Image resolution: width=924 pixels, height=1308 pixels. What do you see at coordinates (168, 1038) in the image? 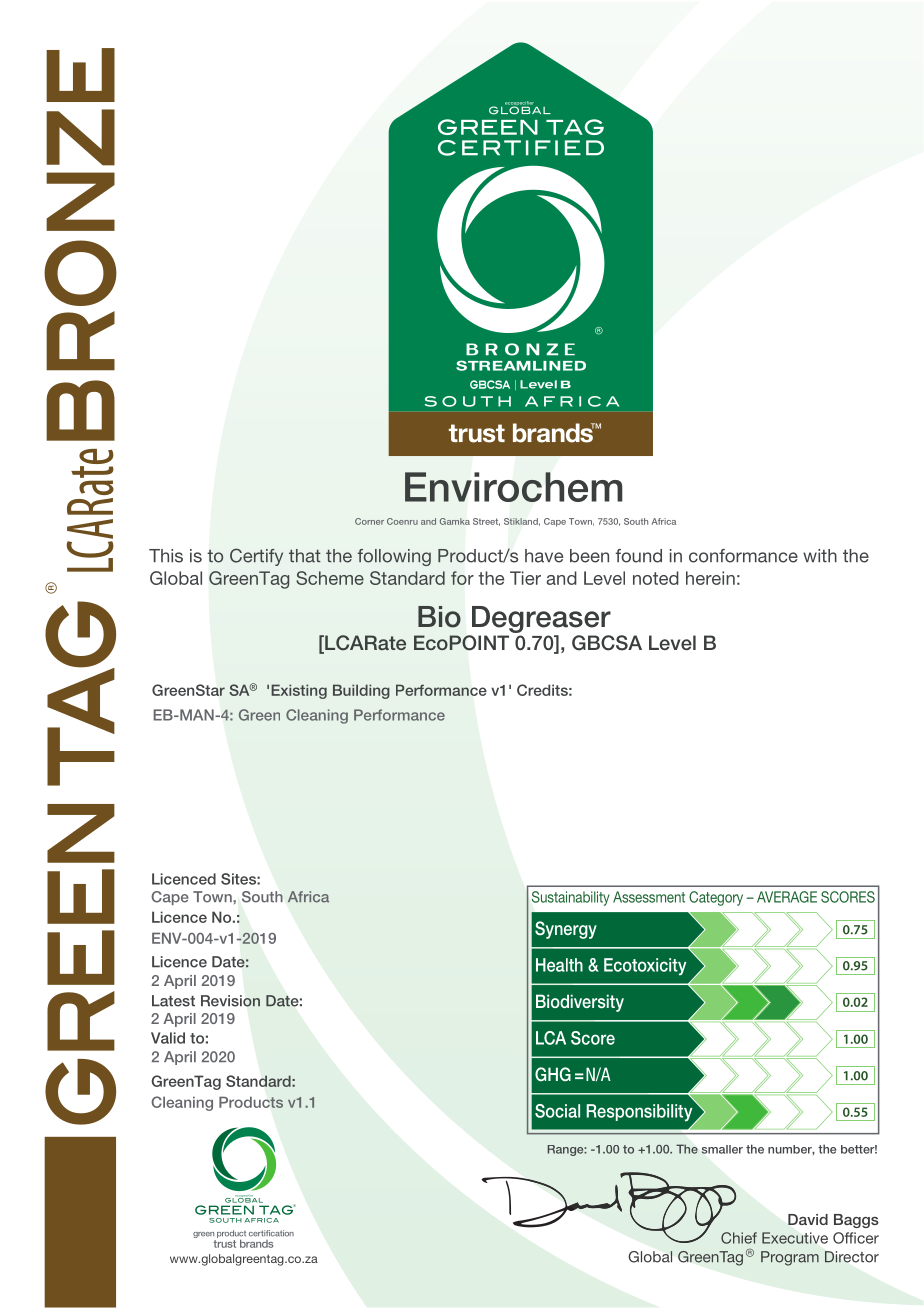
I see `Valid` at bounding box center [168, 1038].
